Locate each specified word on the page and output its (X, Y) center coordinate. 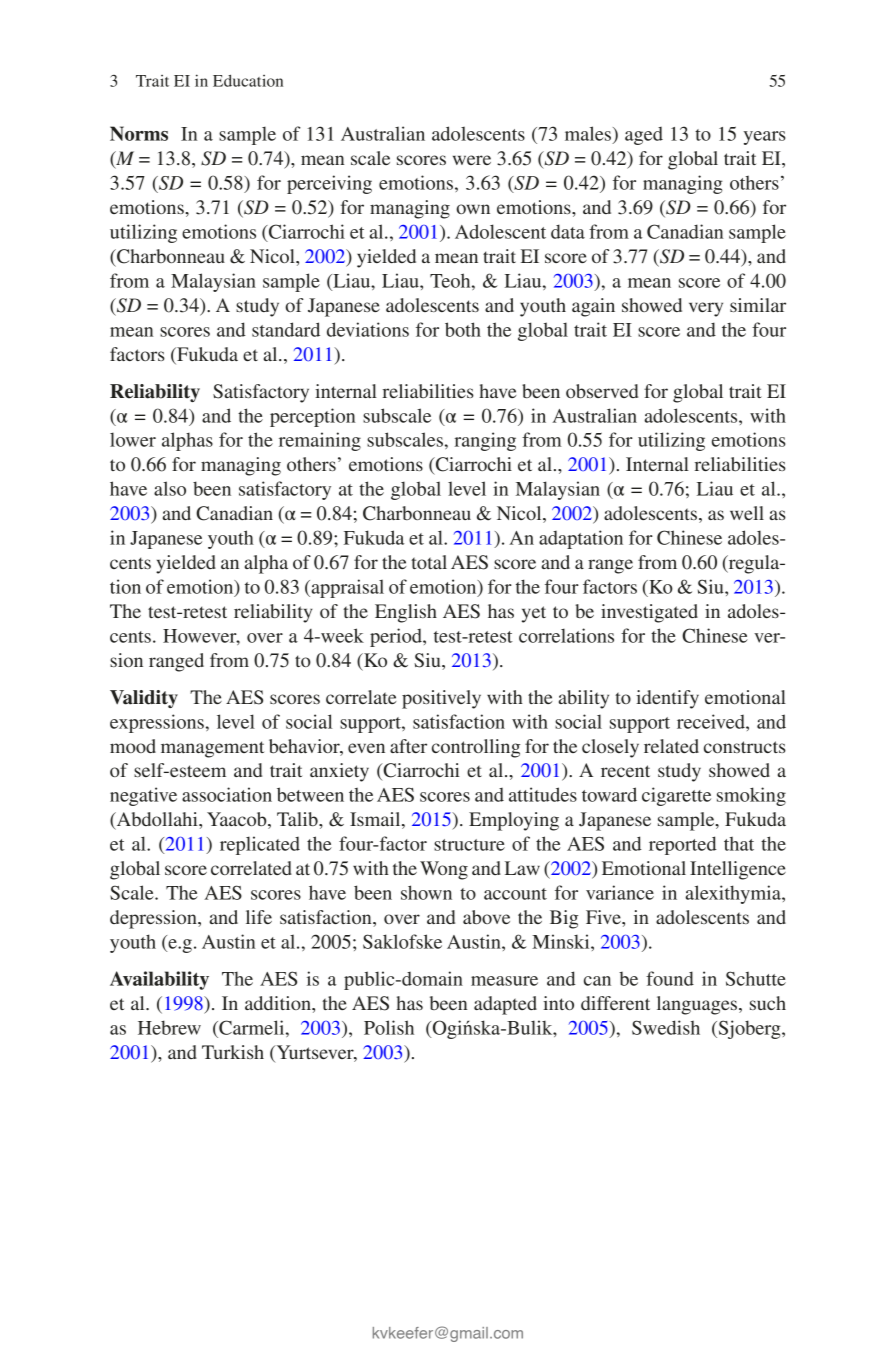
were (472, 160)
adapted (505, 1005)
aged (644, 136)
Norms (139, 133)
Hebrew (169, 1027)
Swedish (666, 1027)
